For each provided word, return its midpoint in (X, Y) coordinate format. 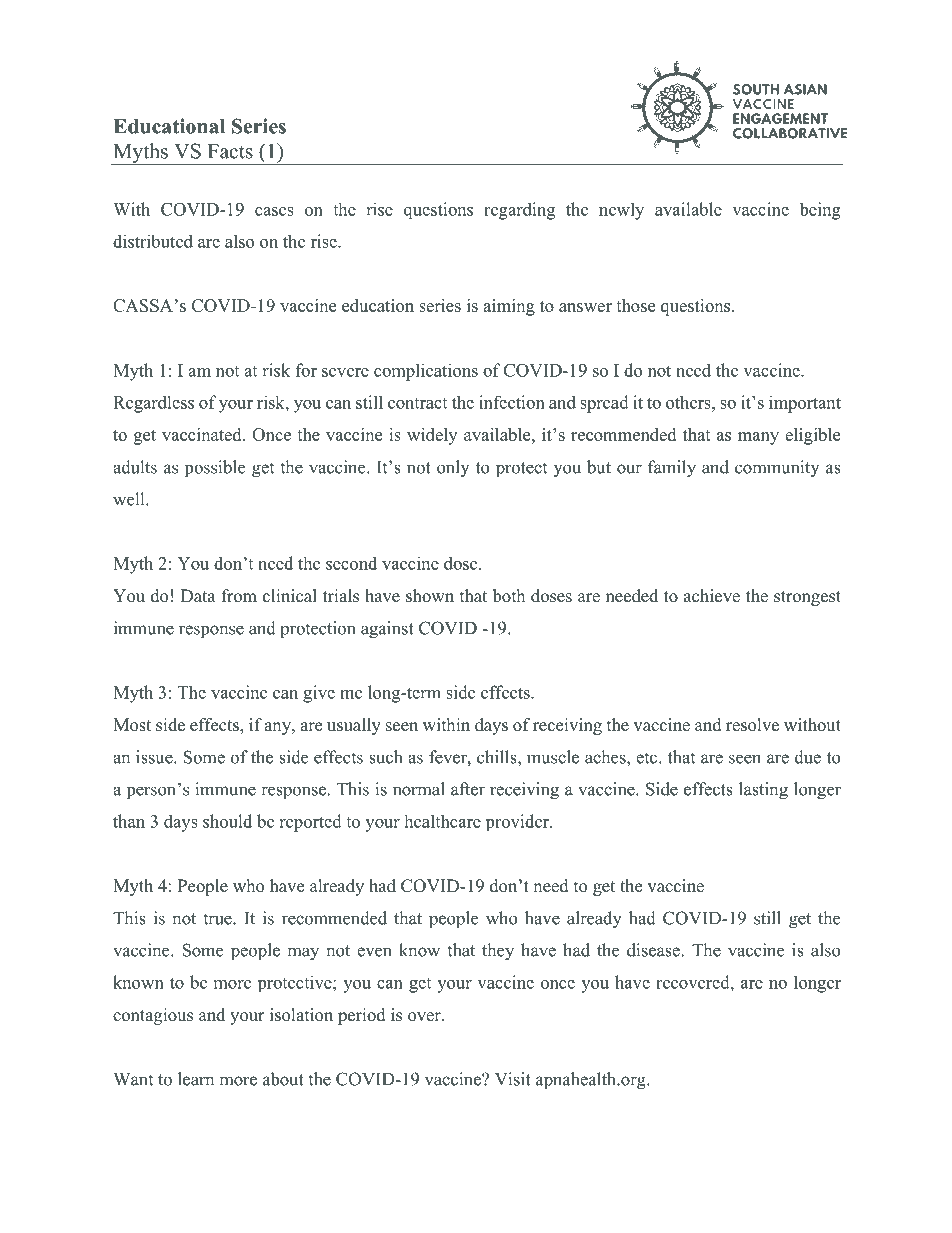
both (509, 596)
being (820, 211)
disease (653, 950)
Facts (230, 151)
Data (198, 595)
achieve (712, 596)
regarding (519, 211)
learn (196, 1079)
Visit (513, 1079)
